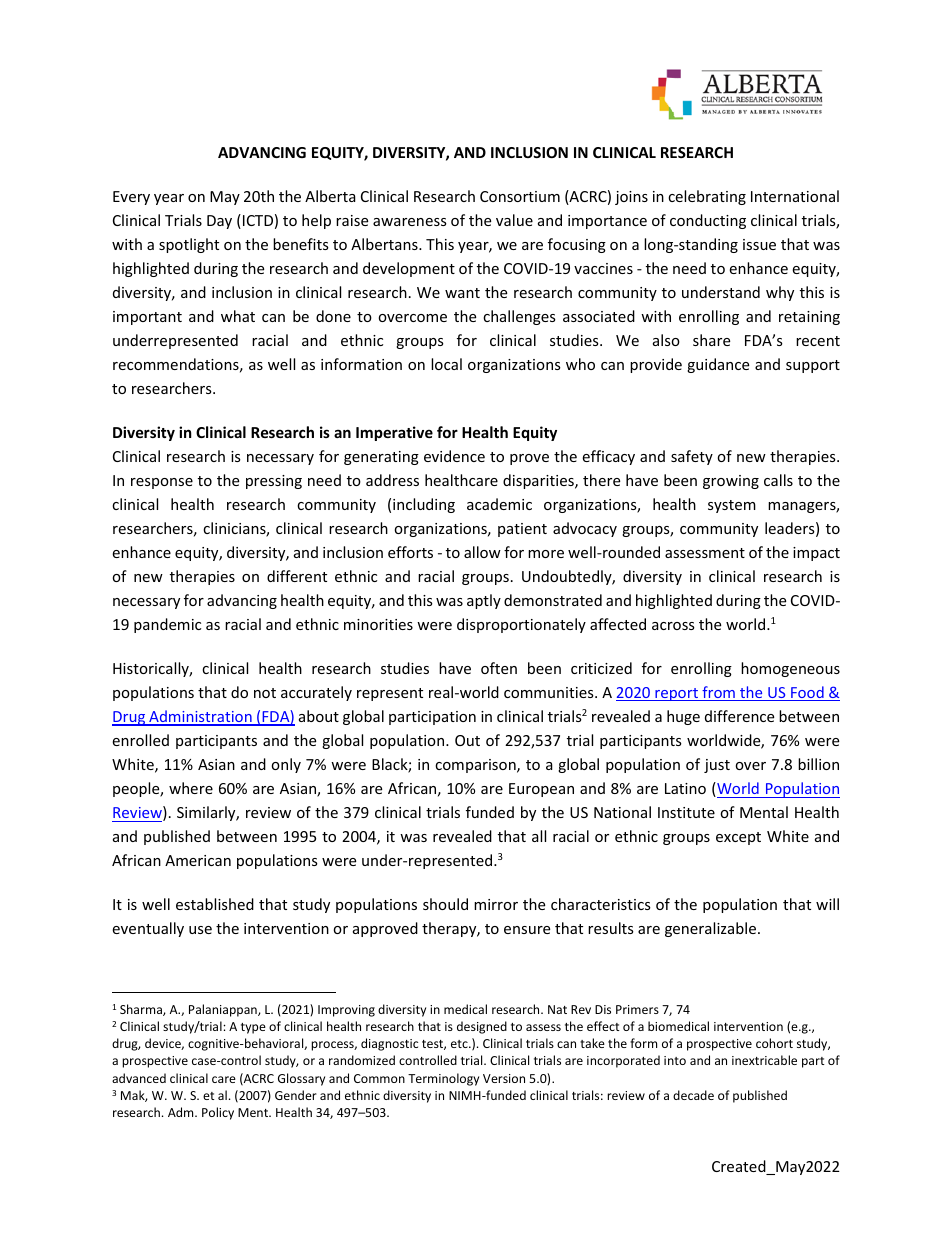 The height and width of the screenshot is (1233, 952). What do you see at coordinates (499, 668) in the screenshot?
I see `often` at bounding box center [499, 668].
